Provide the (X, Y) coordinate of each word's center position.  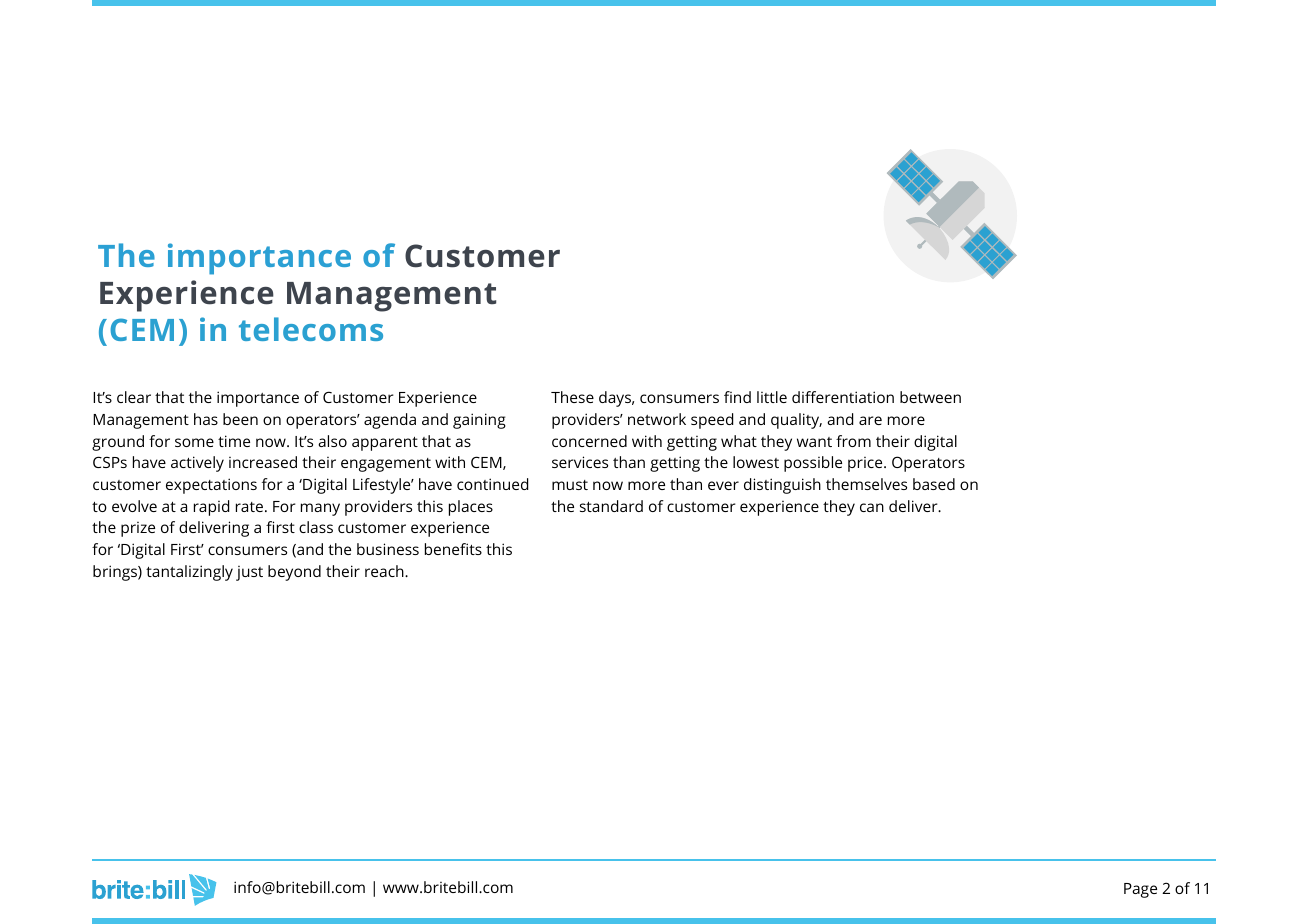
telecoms (311, 329)
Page (1140, 890)
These (572, 397)
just (249, 573)
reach (385, 571)
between (930, 397)
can (872, 507)
